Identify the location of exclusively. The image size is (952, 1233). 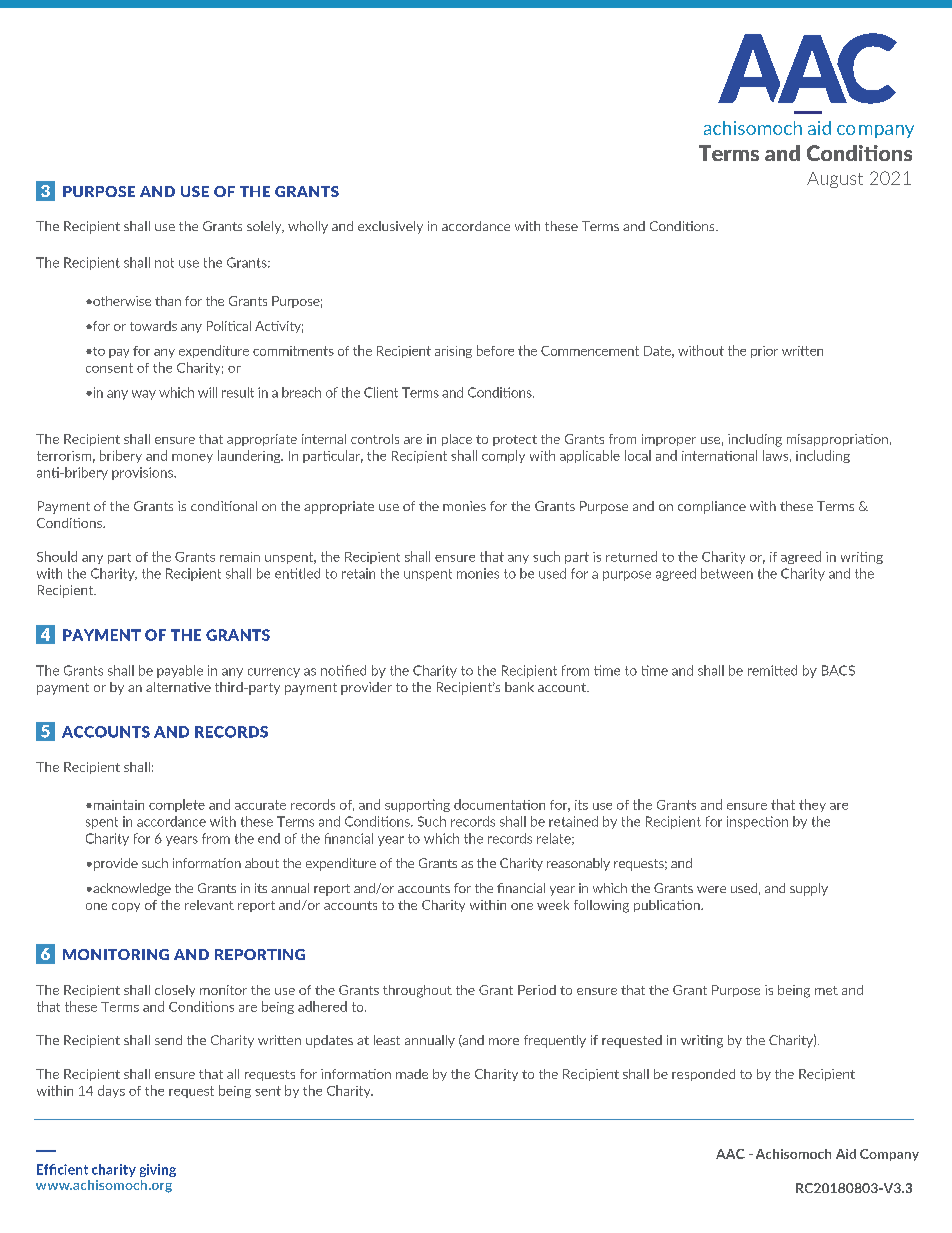
(390, 227).
